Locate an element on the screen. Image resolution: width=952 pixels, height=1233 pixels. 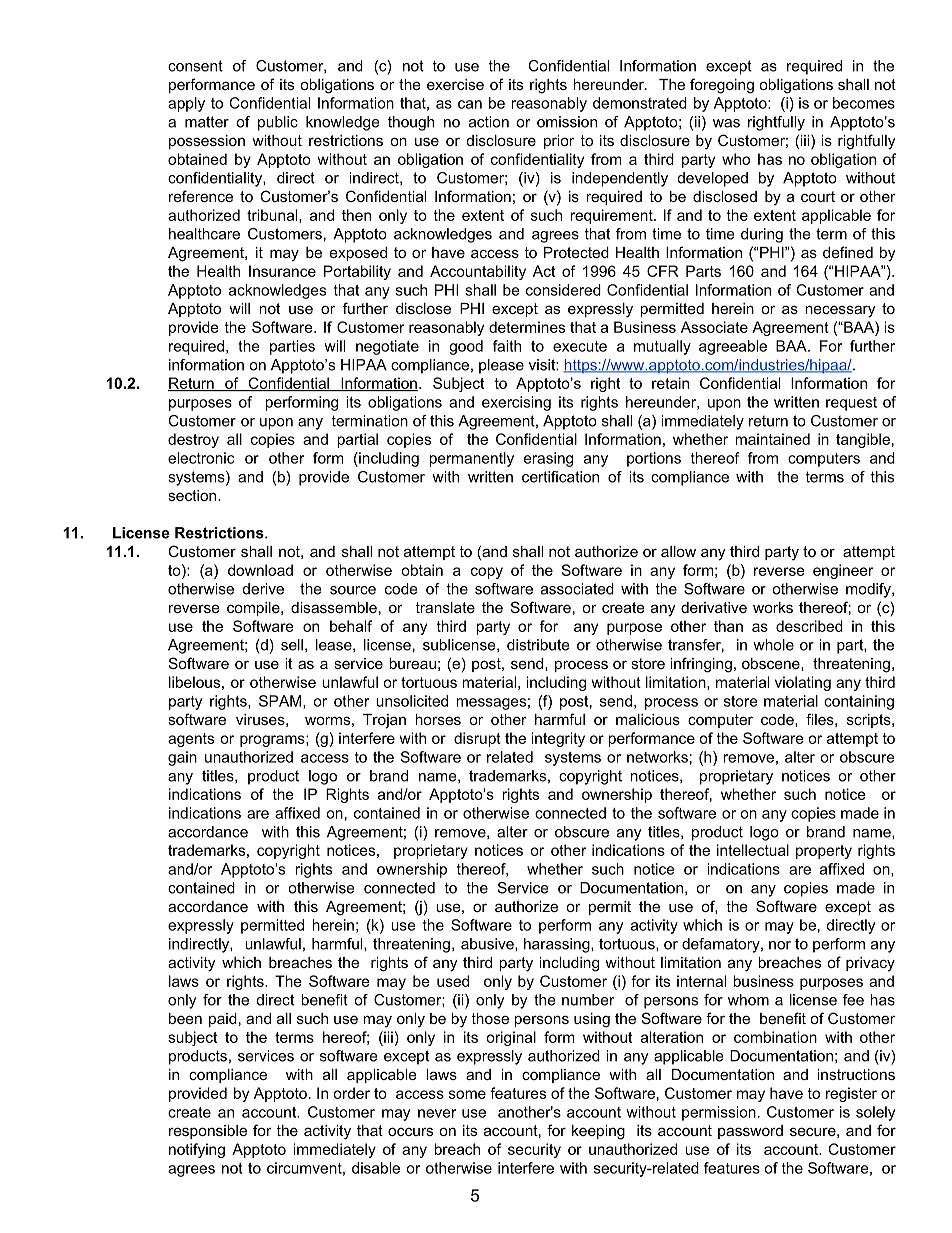
omission is located at coordinates (567, 122).
